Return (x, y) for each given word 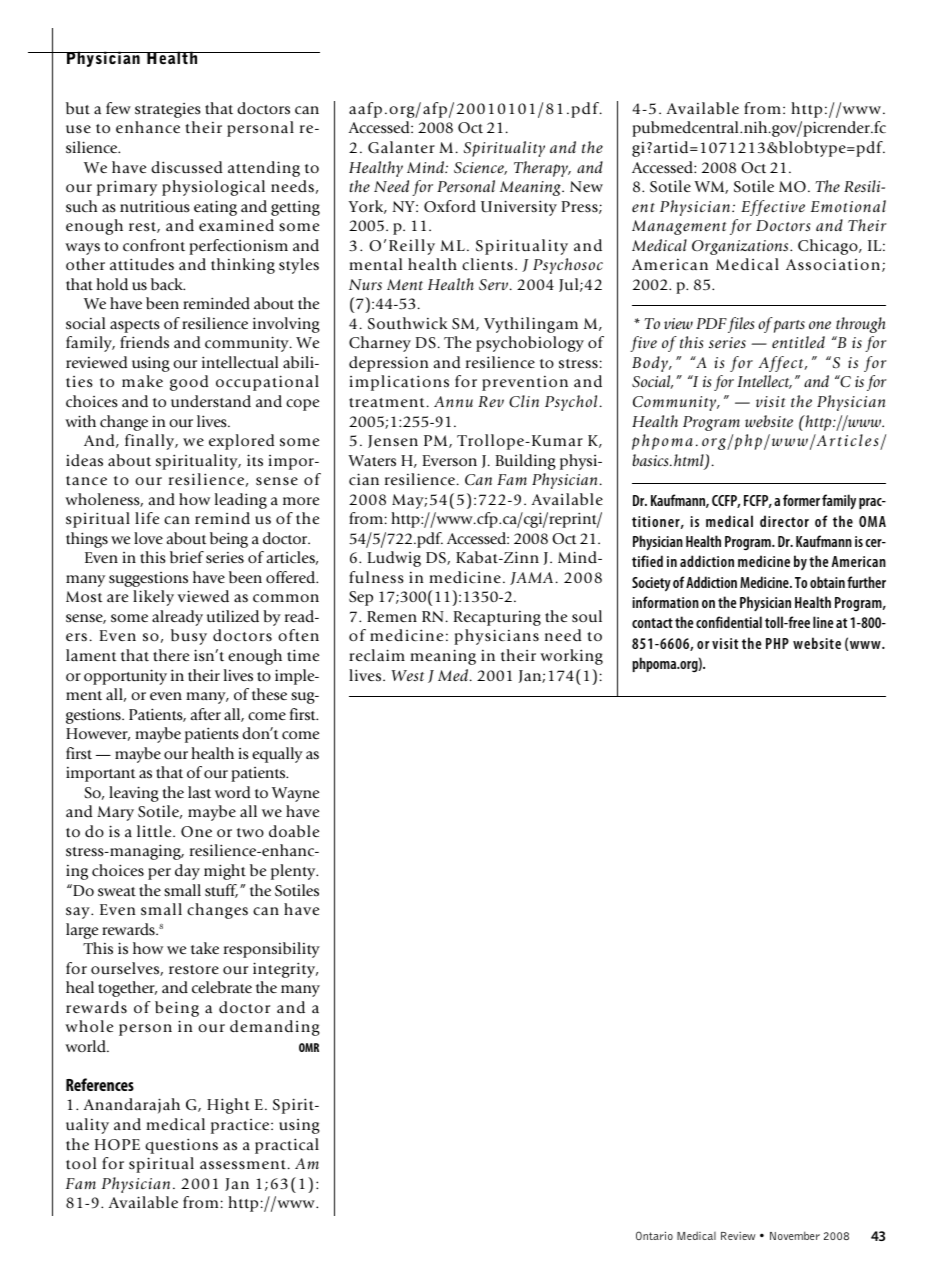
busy (189, 637)
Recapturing (497, 618)
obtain (827, 582)
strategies (168, 110)
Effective (773, 208)
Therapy (542, 169)
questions (181, 1146)
